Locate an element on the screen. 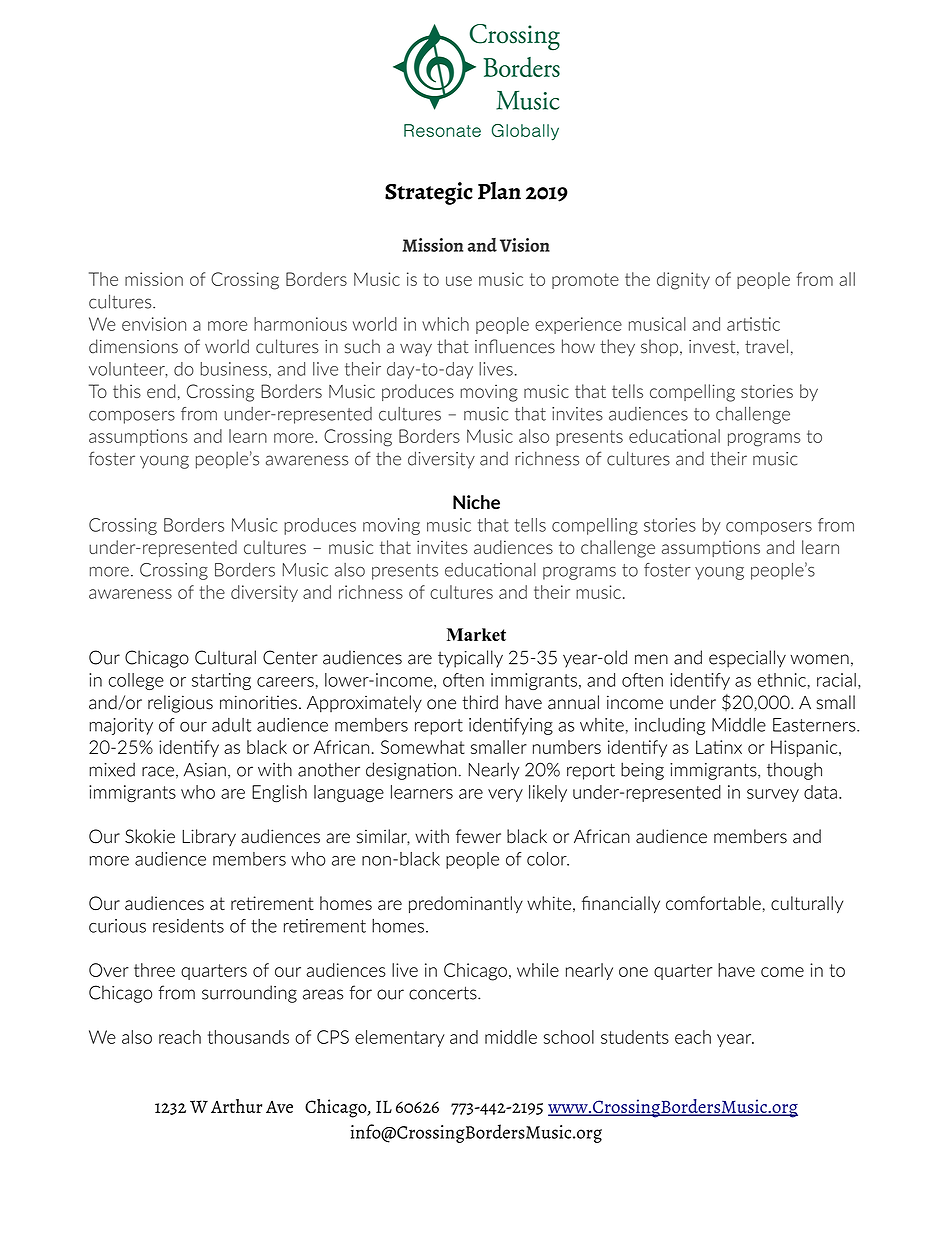 Image resolution: width=952 pixels, height=1233 pixels. Niche is located at coordinates (476, 502).
